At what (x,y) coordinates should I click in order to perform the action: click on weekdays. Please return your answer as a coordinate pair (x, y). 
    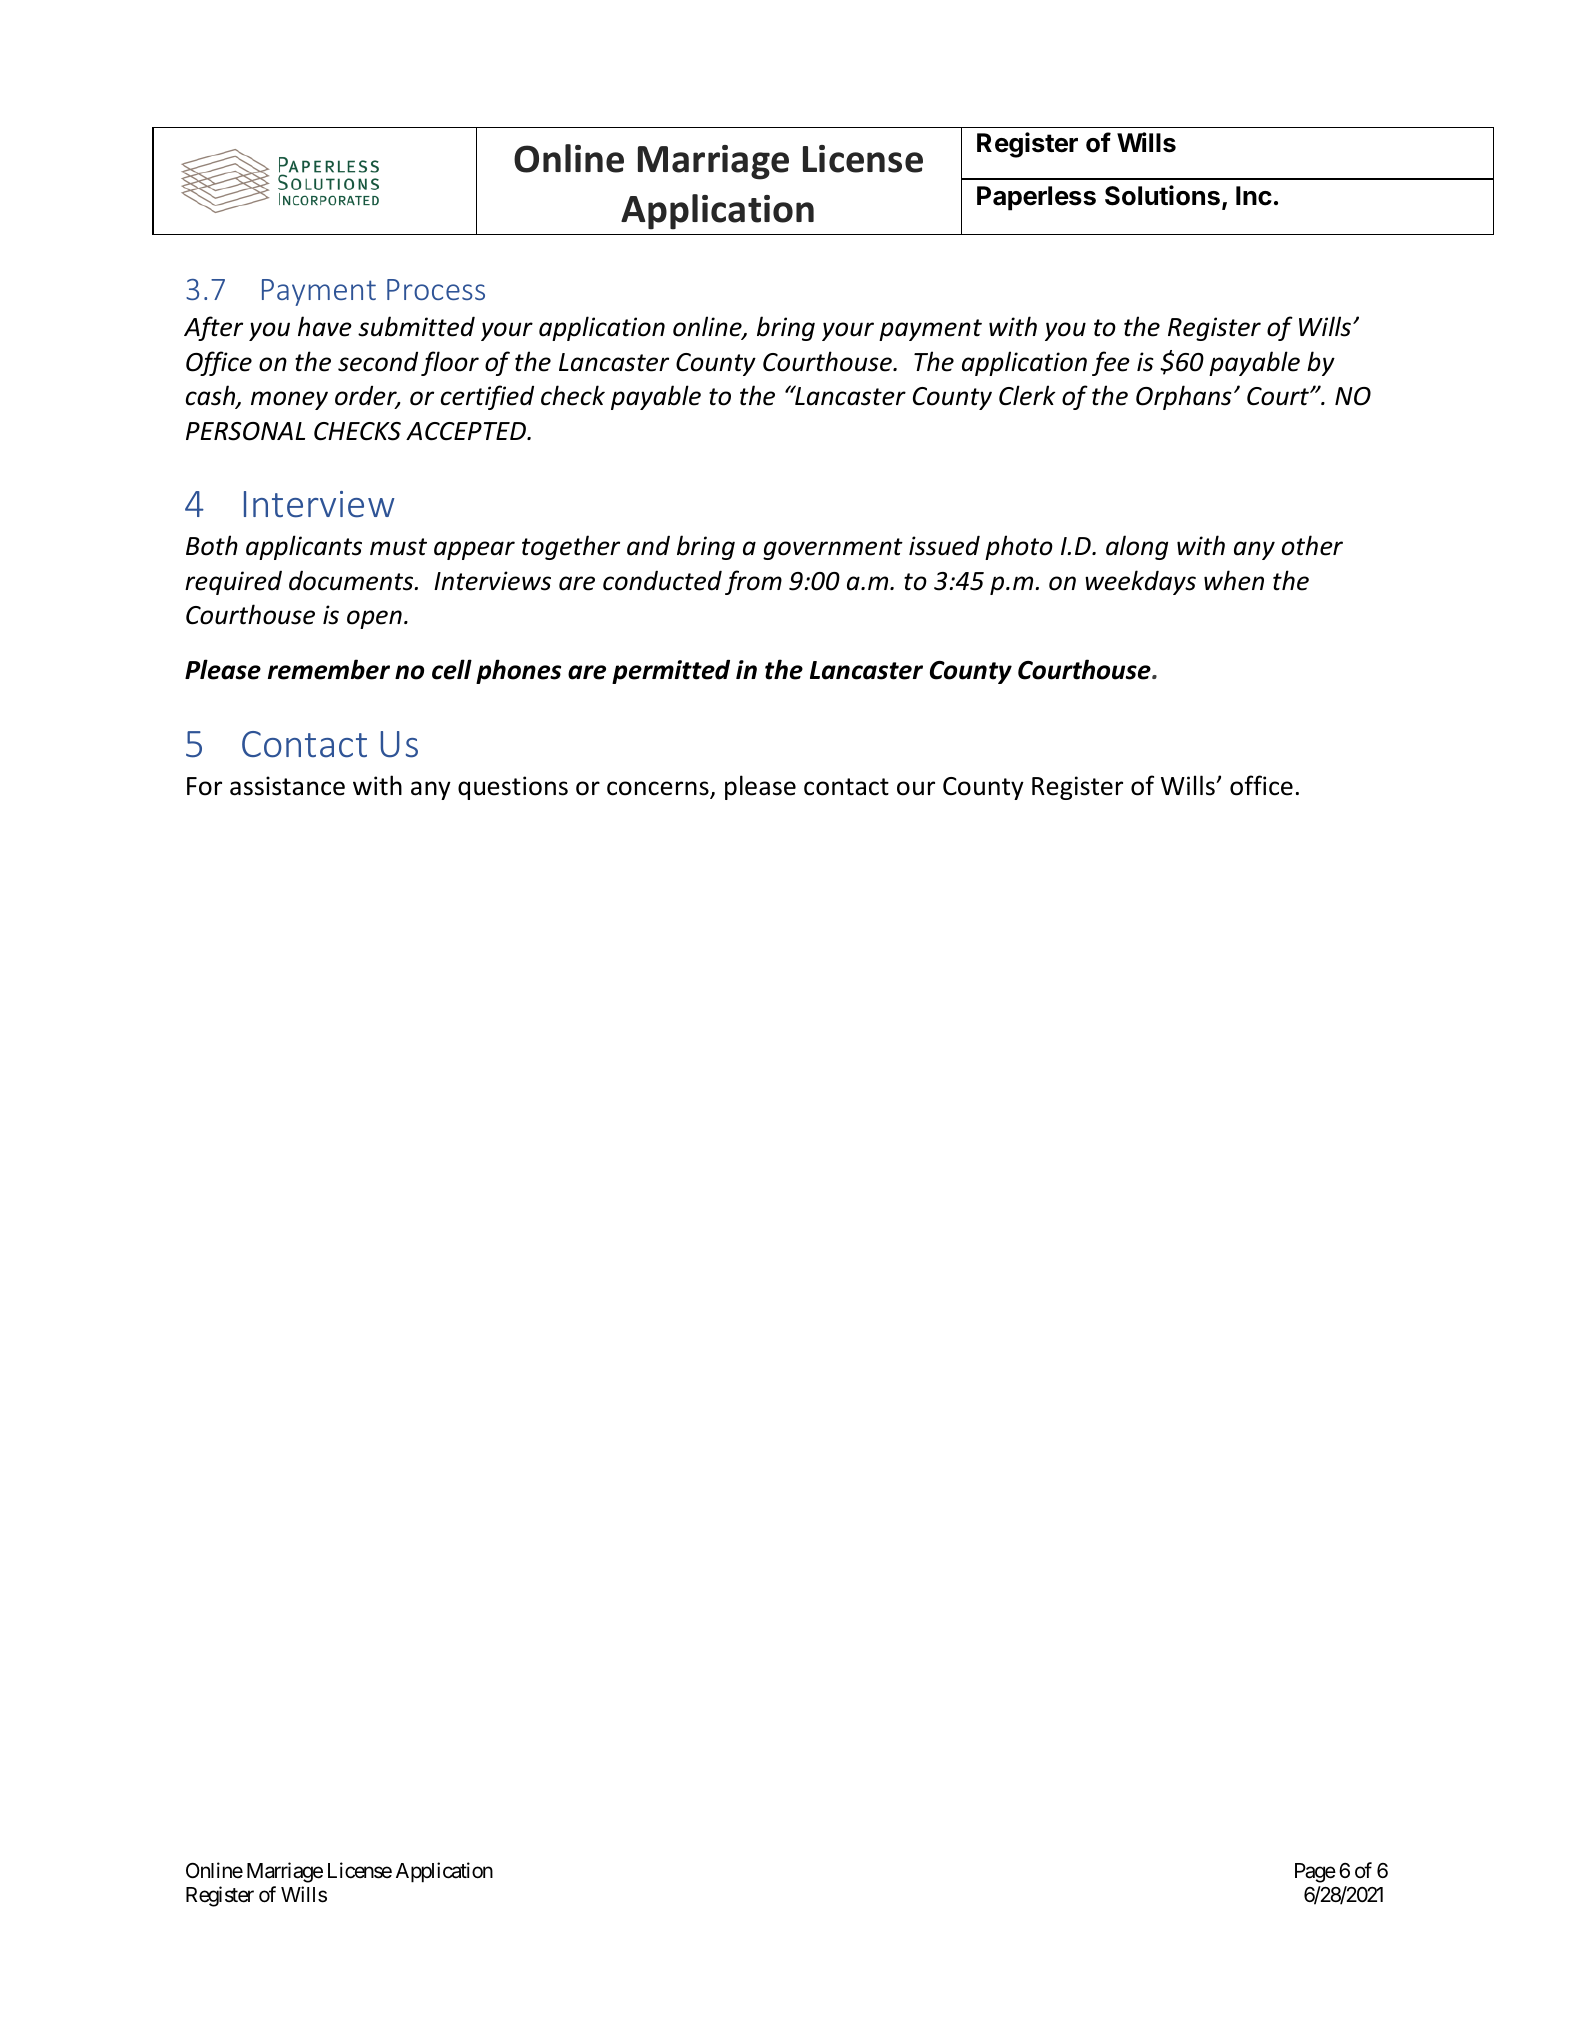
    Looking at the image, I should click on (1140, 582).
